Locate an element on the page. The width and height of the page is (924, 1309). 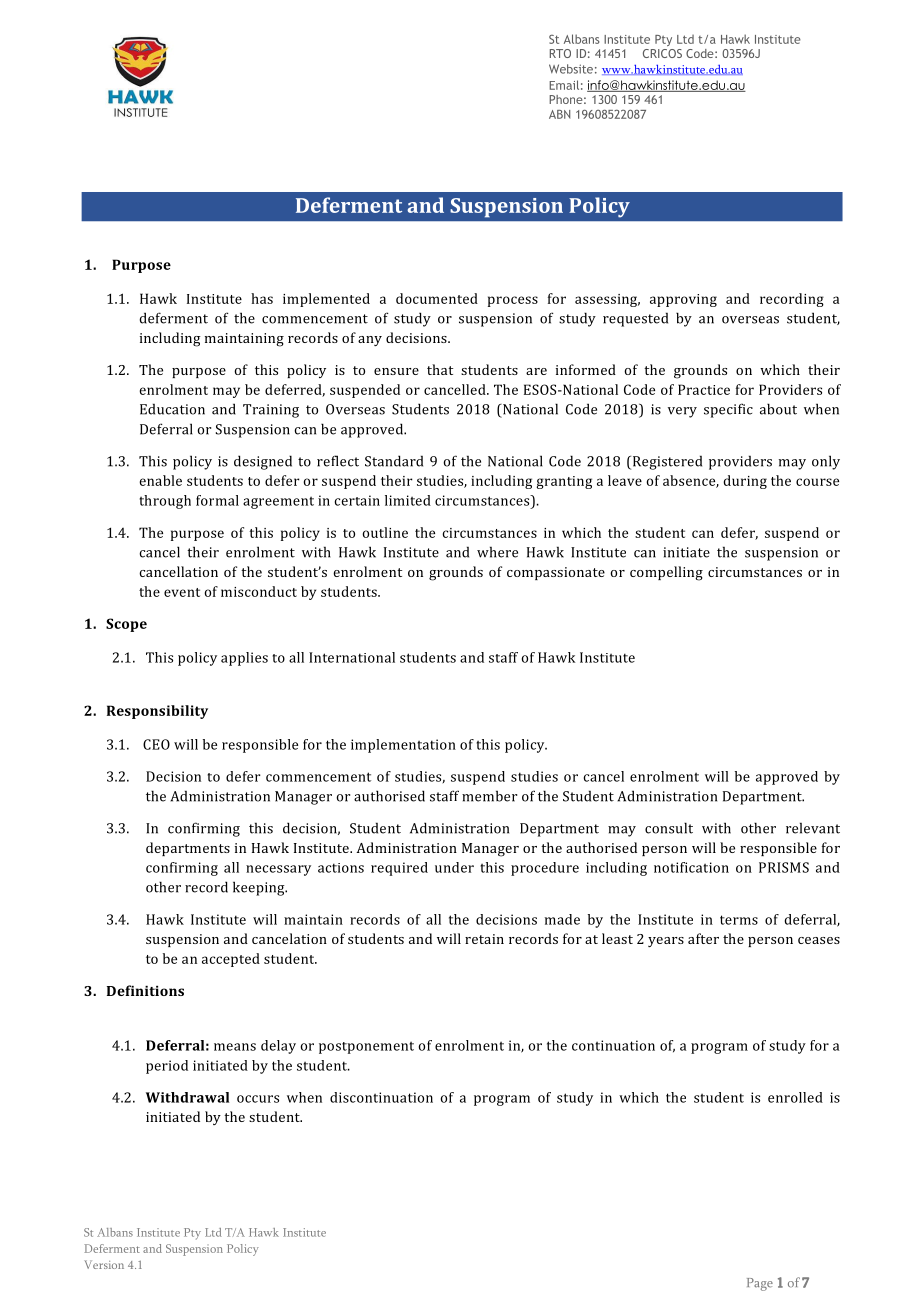
retain is located at coordinates (484, 939).
